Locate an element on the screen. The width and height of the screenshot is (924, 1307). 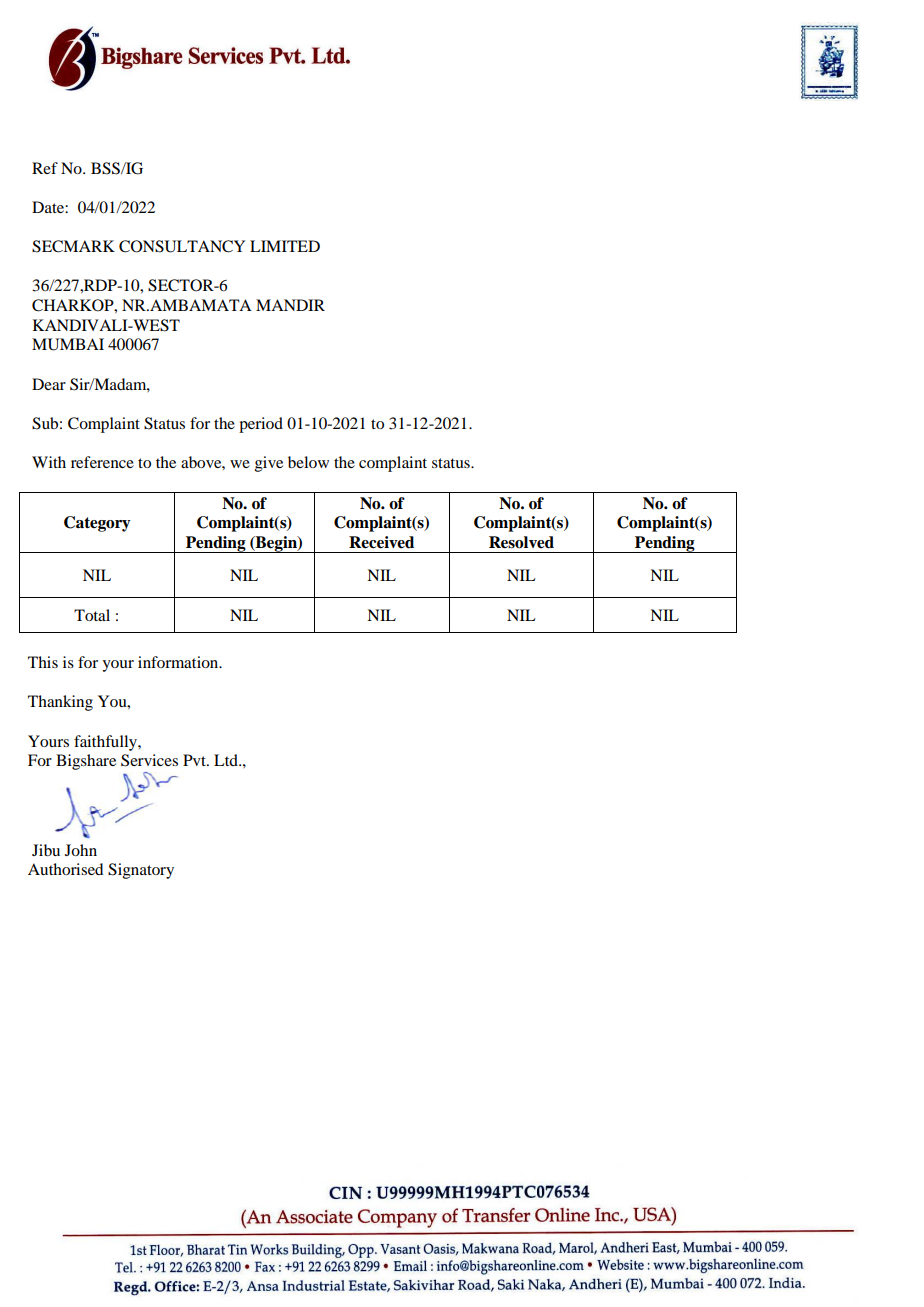
Category is located at coordinates (97, 524).
